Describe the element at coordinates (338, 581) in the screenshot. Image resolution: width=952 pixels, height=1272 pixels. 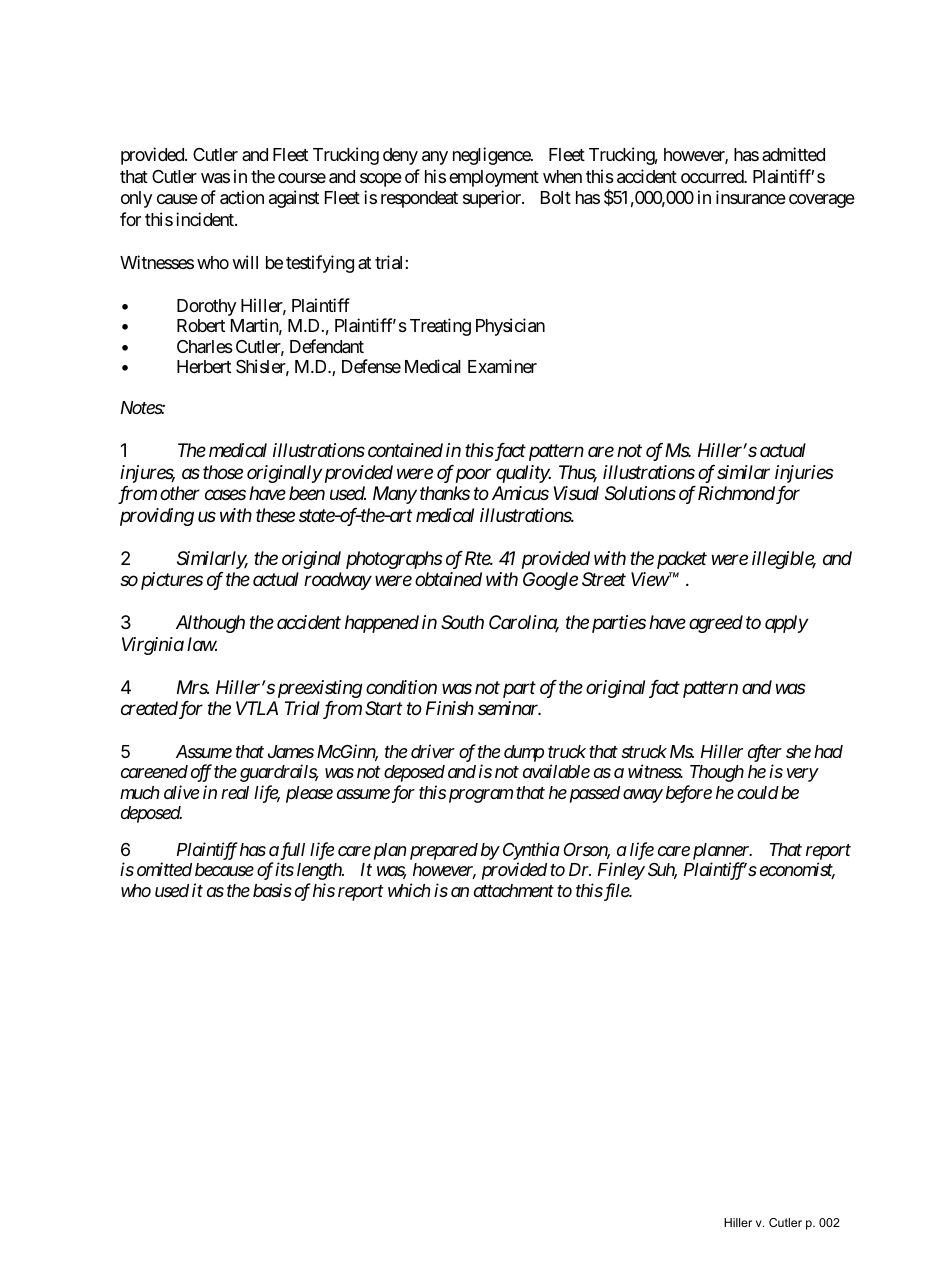
I see `roadway` at that location.
